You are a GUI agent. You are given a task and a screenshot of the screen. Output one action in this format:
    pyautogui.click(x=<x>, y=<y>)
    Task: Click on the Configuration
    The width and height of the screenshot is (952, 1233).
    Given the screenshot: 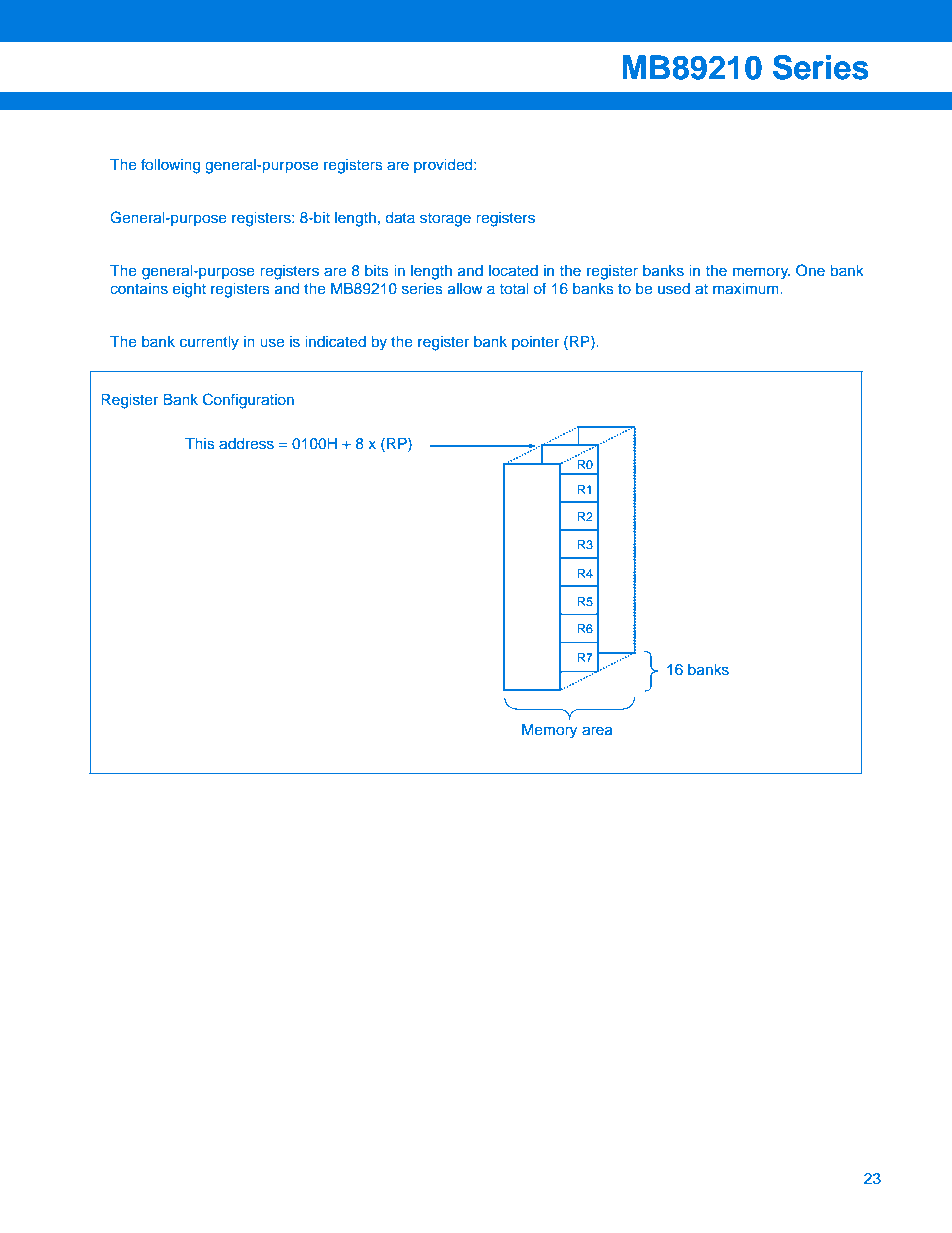 What is the action you would take?
    pyautogui.click(x=248, y=401)
